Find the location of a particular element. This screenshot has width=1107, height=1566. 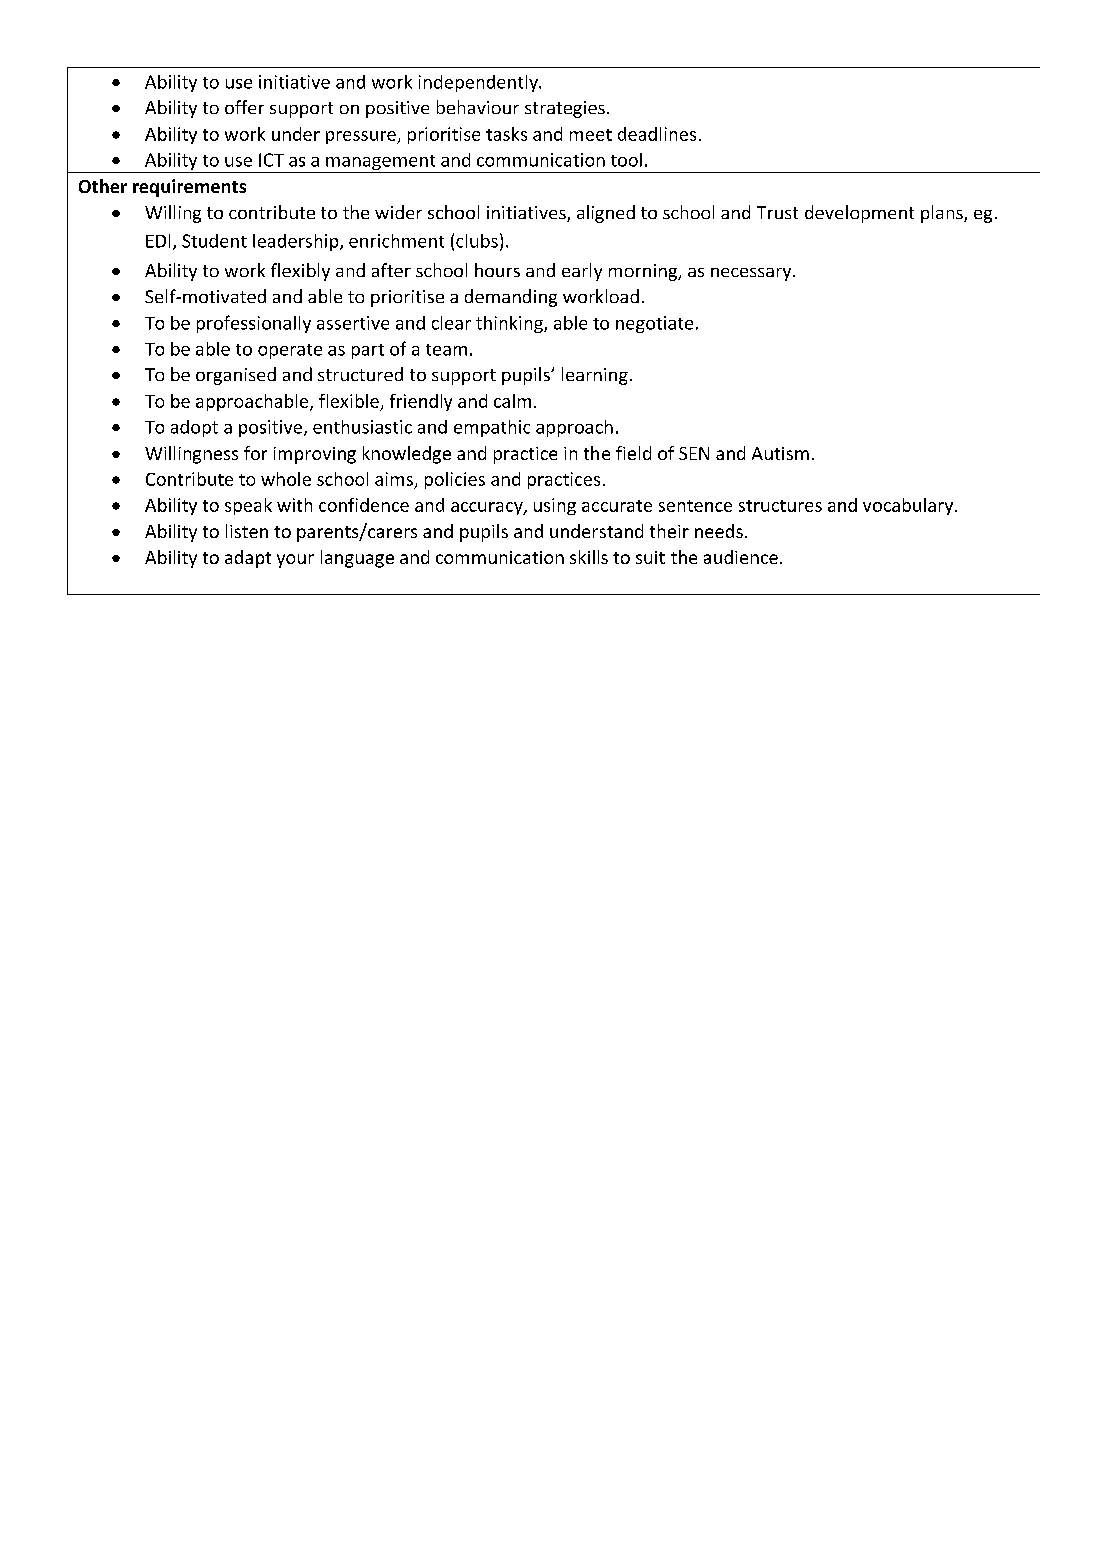

professionally is located at coordinates (254, 324).
